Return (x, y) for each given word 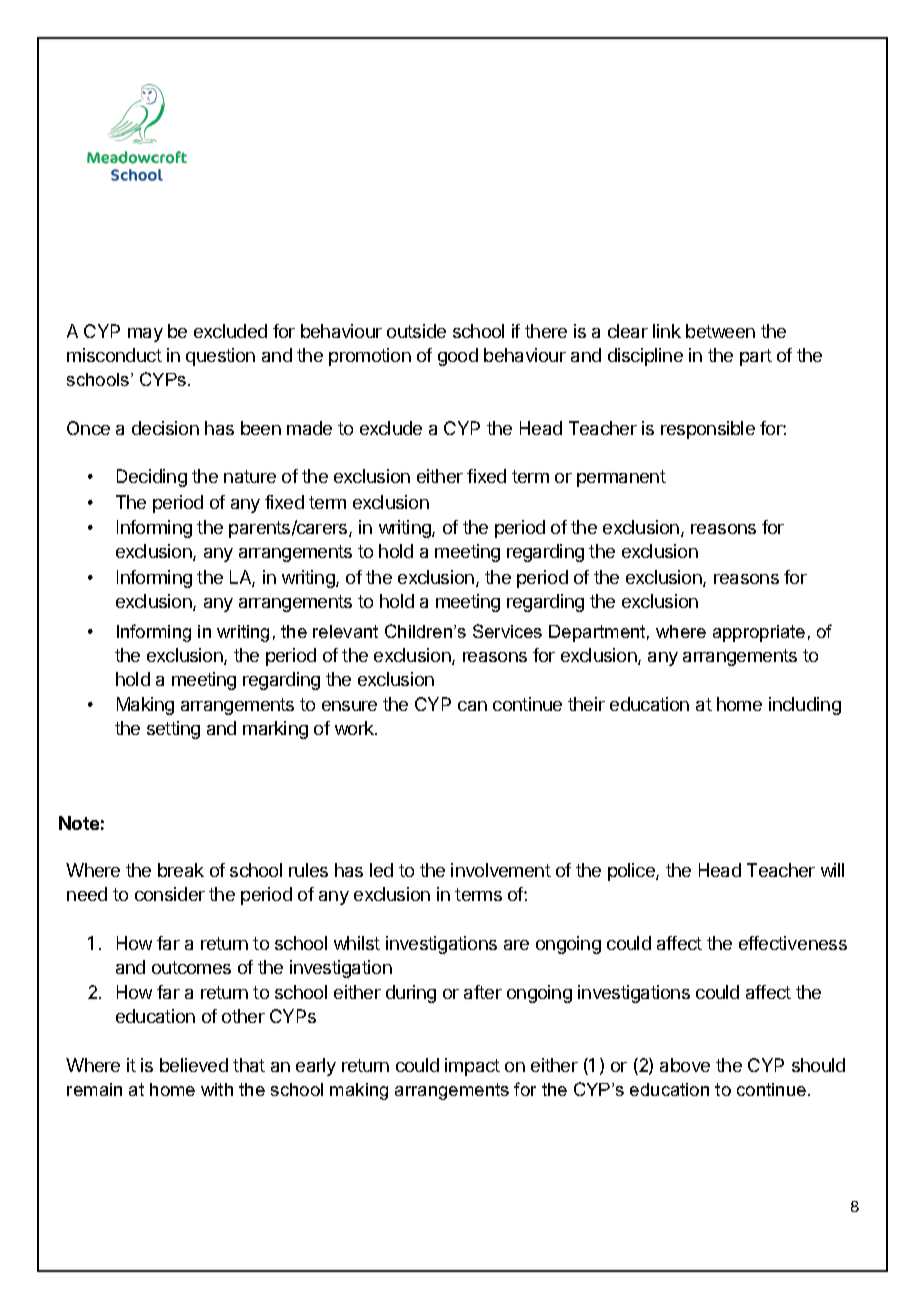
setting (173, 730)
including (805, 706)
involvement (501, 870)
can (472, 706)
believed (194, 1065)
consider (170, 894)
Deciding (152, 478)
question (220, 357)
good (458, 357)
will (832, 870)
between (720, 331)
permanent (621, 478)
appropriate (759, 633)
